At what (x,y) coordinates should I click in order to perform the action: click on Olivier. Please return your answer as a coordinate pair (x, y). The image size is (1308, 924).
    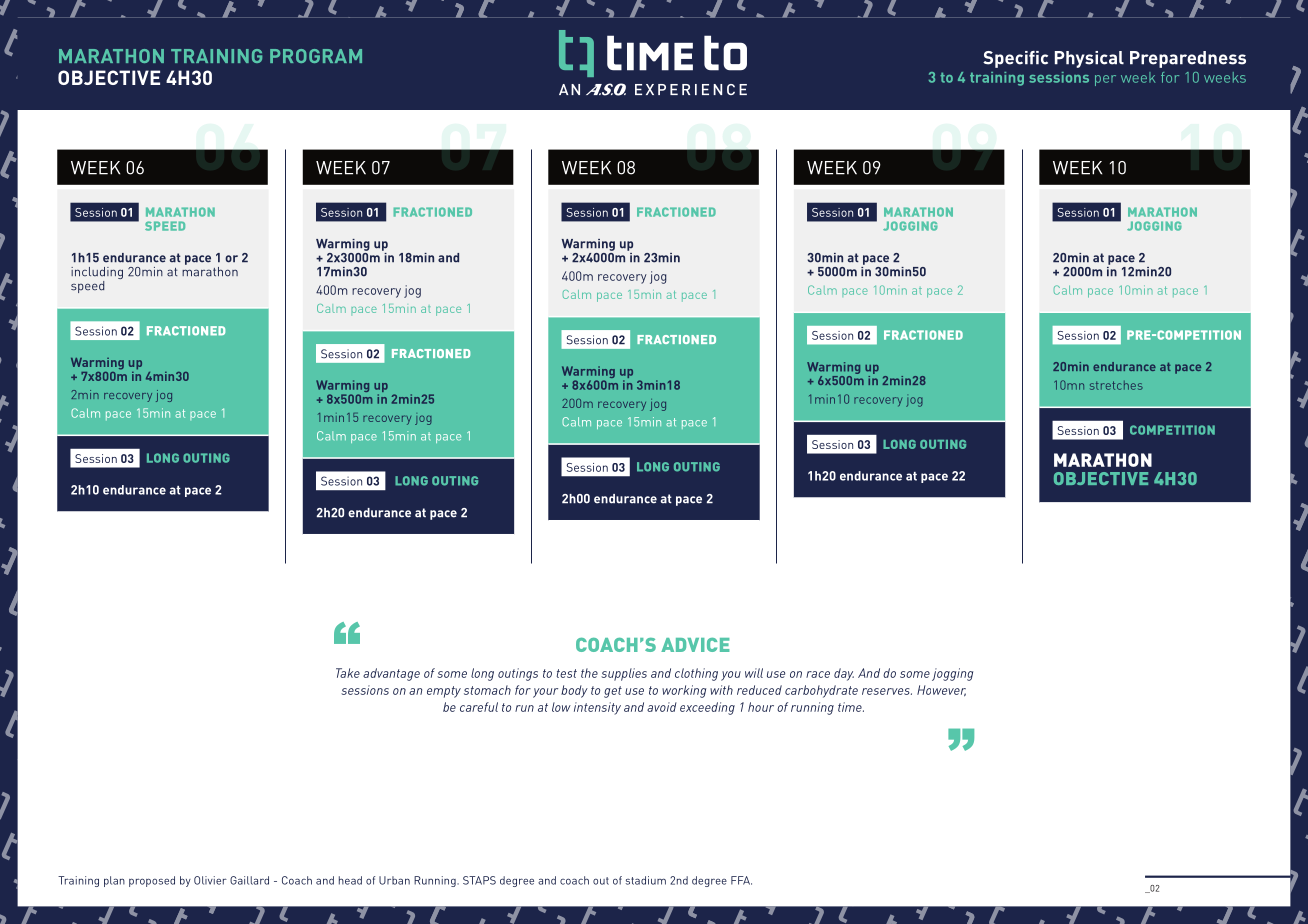
    Looking at the image, I should click on (210, 880).
